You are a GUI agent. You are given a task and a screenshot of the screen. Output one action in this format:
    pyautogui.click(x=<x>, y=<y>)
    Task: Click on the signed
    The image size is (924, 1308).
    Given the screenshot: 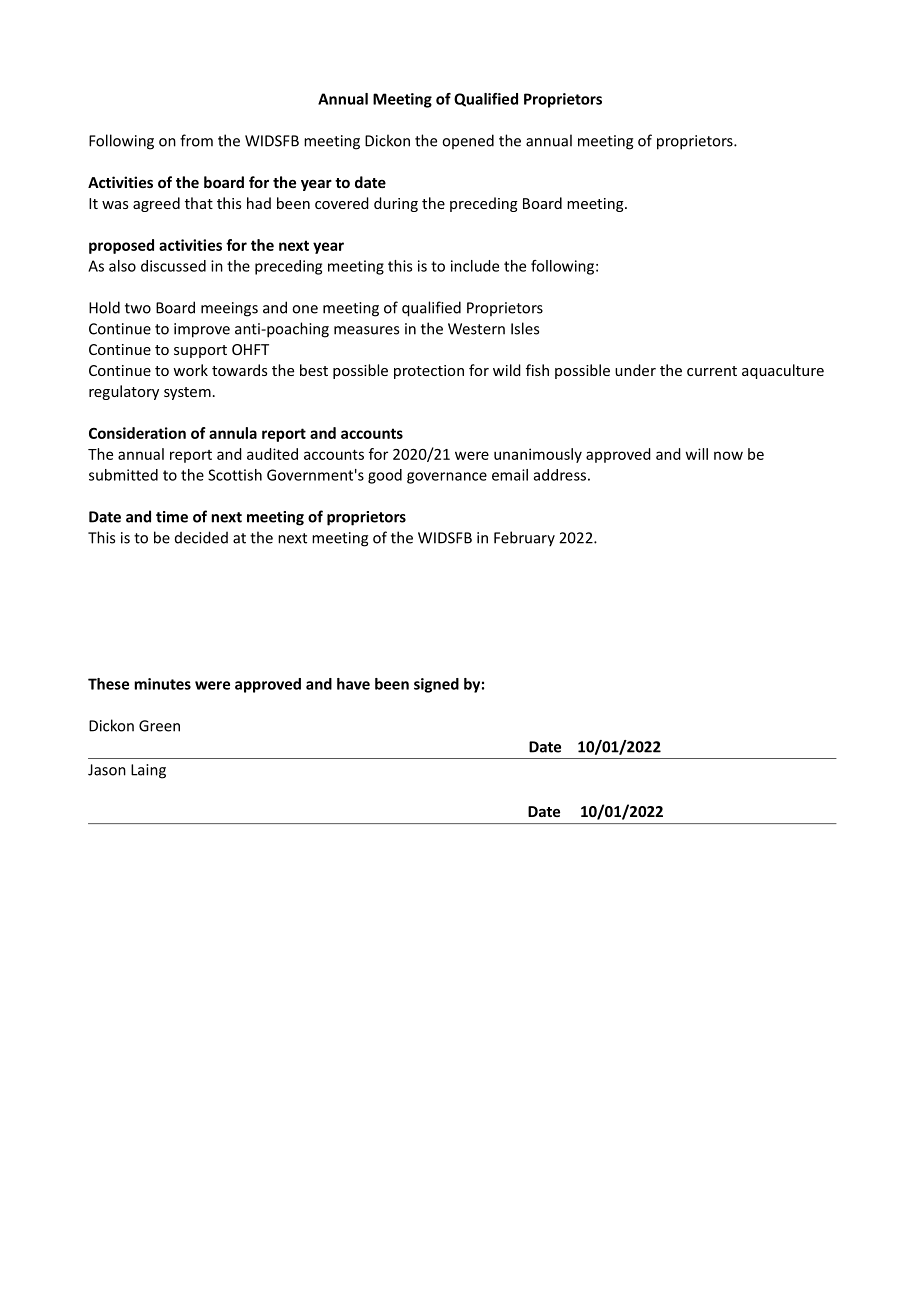 What is the action you would take?
    pyautogui.click(x=436, y=685)
